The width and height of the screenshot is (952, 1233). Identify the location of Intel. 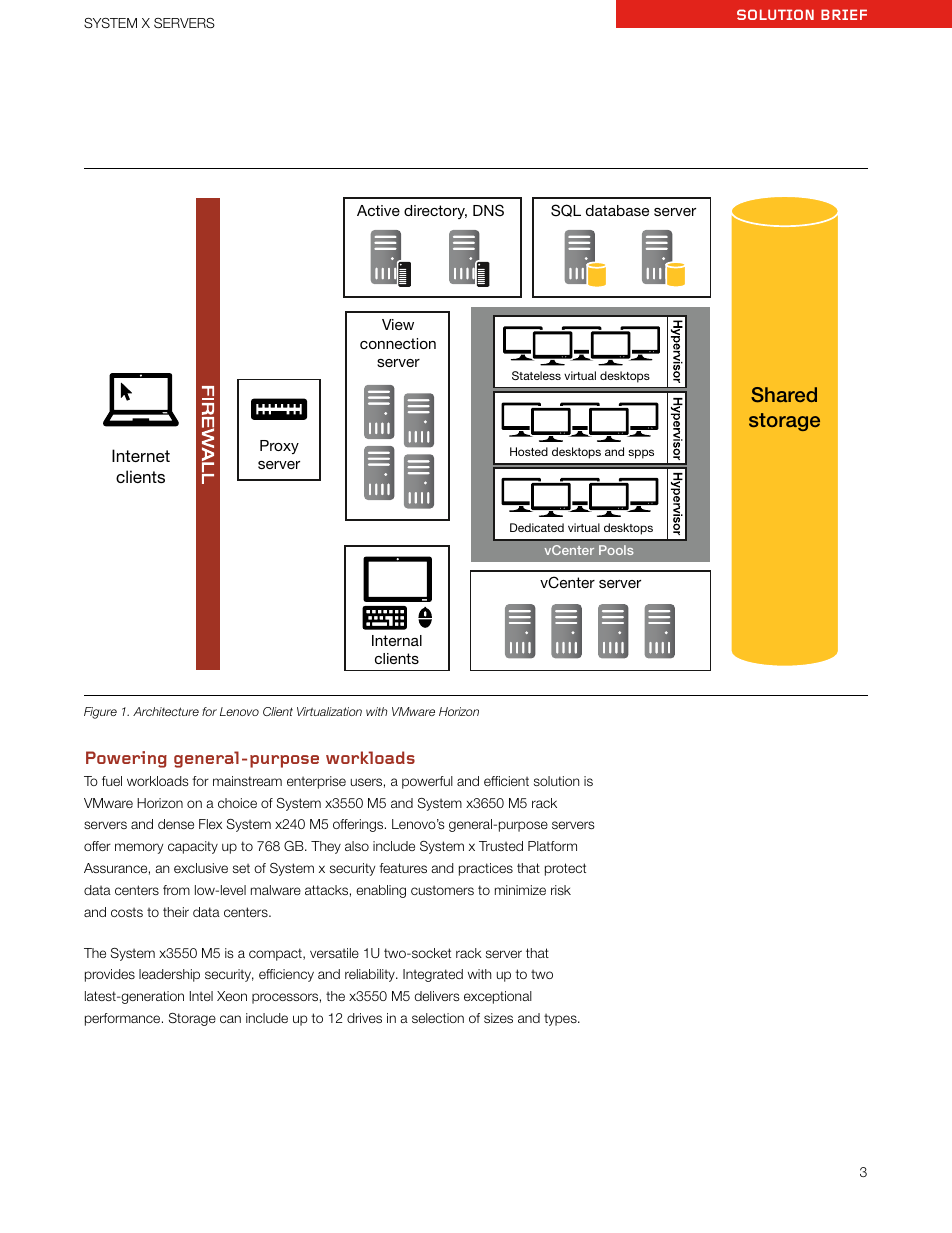
(201, 996).
